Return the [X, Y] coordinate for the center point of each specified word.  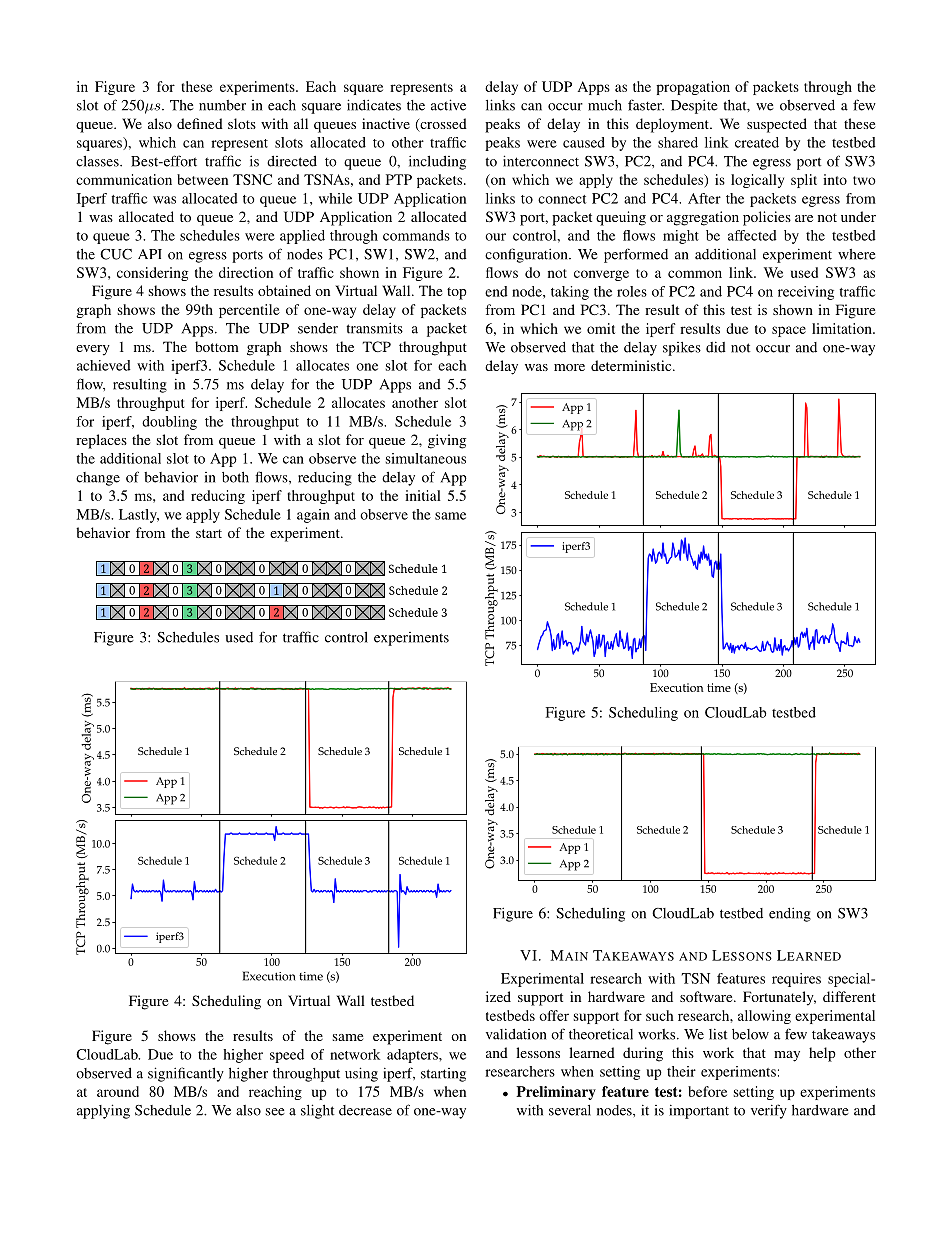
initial [423, 495]
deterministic [632, 365]
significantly [186, 1074]
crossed [442, 125]
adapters [413, 1056]
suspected [777, 125]
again [313, 516]
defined [200, 123]
